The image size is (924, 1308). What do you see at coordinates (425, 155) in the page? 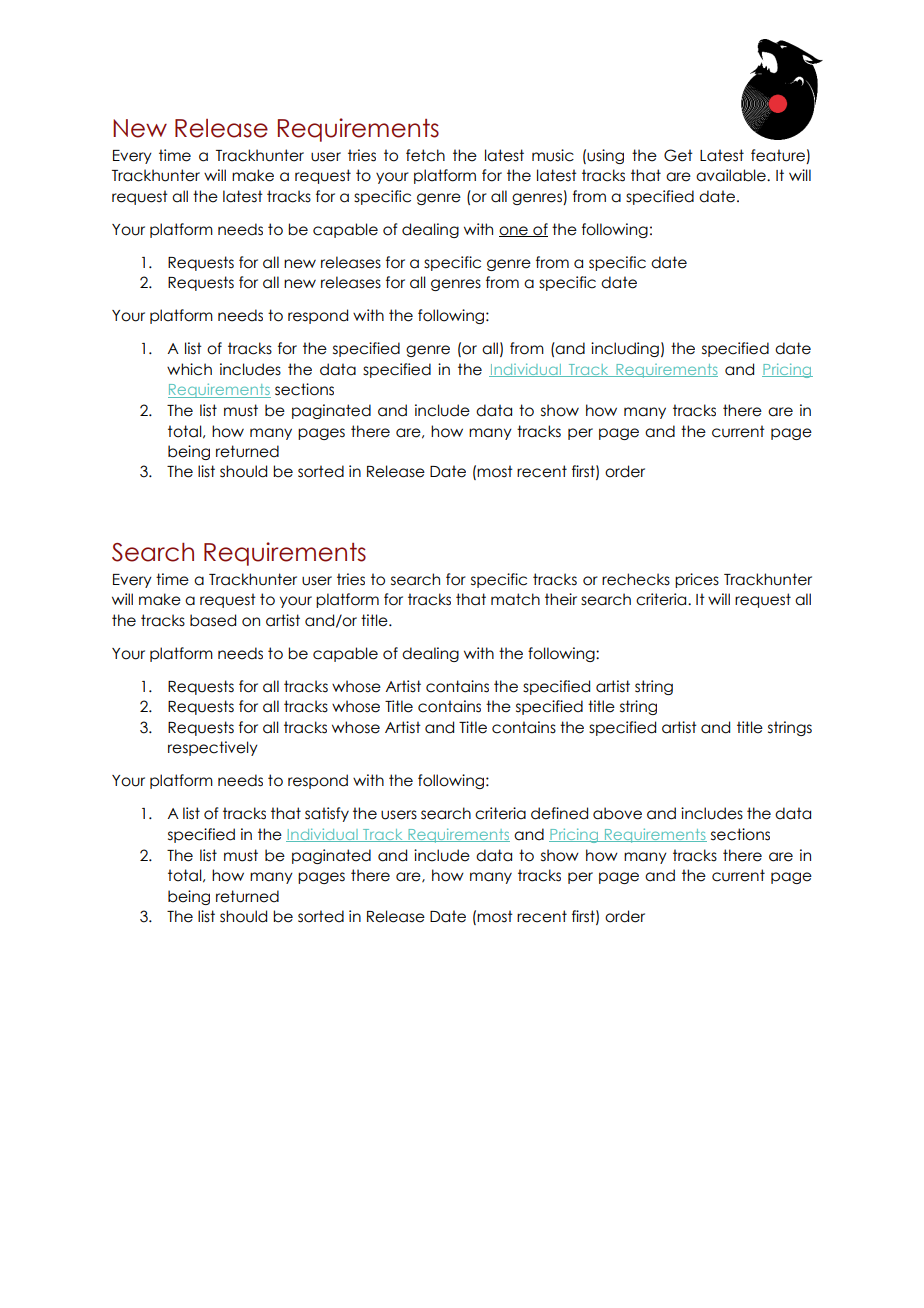
I see `fetch` at bounding box center [425, 155].
